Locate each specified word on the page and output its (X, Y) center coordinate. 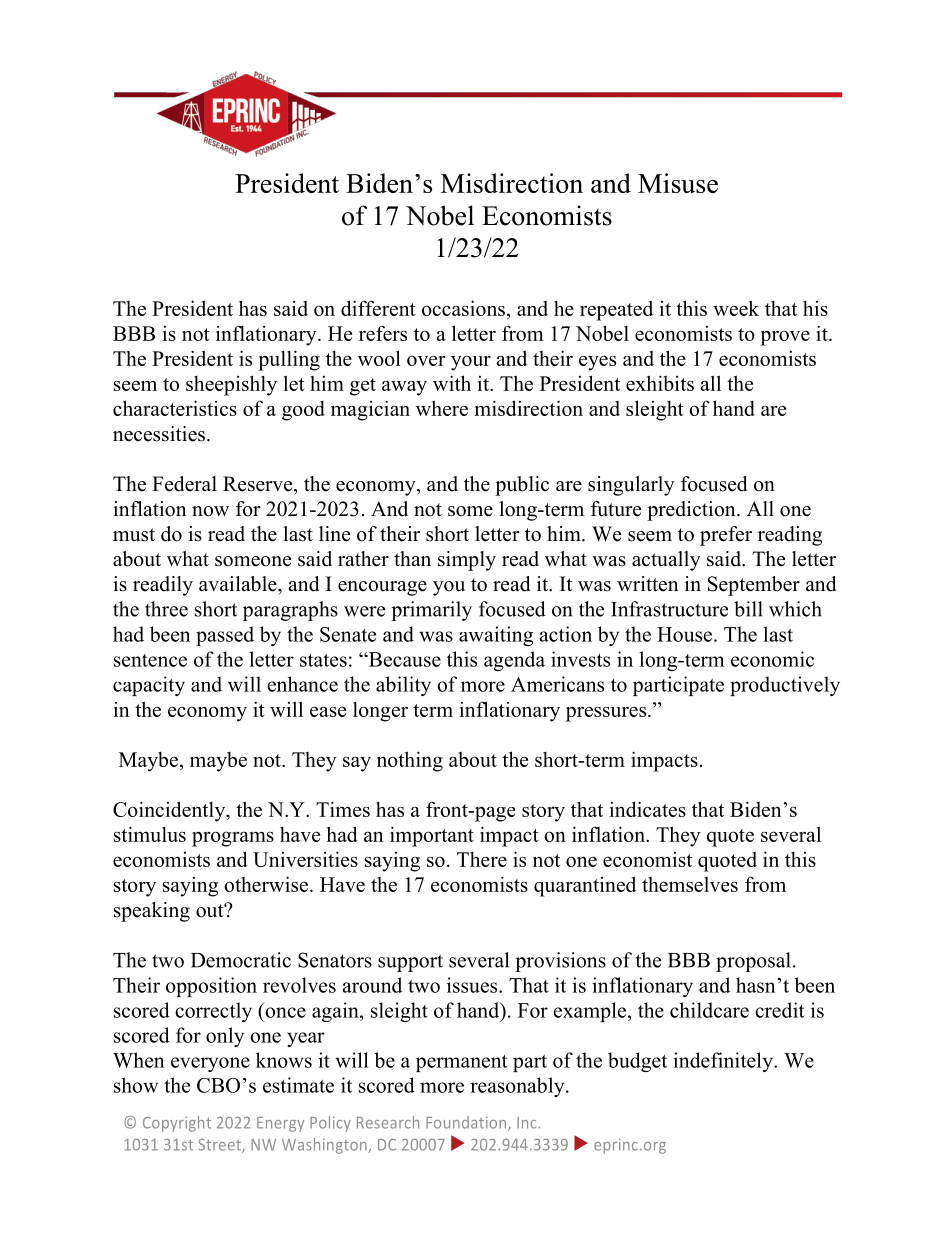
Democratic (241, 960)
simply (467, 561)
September (754, 586)
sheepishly (231, 385)
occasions (463, 308)
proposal (753, 962)
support (410, 963)
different (378, 308)
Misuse (678, 183)
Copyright (177, 1124)
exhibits (660, 383)
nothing (410, 761)
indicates (648, 809)
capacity (149, 686)
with (452, 383)
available (239, 584)
